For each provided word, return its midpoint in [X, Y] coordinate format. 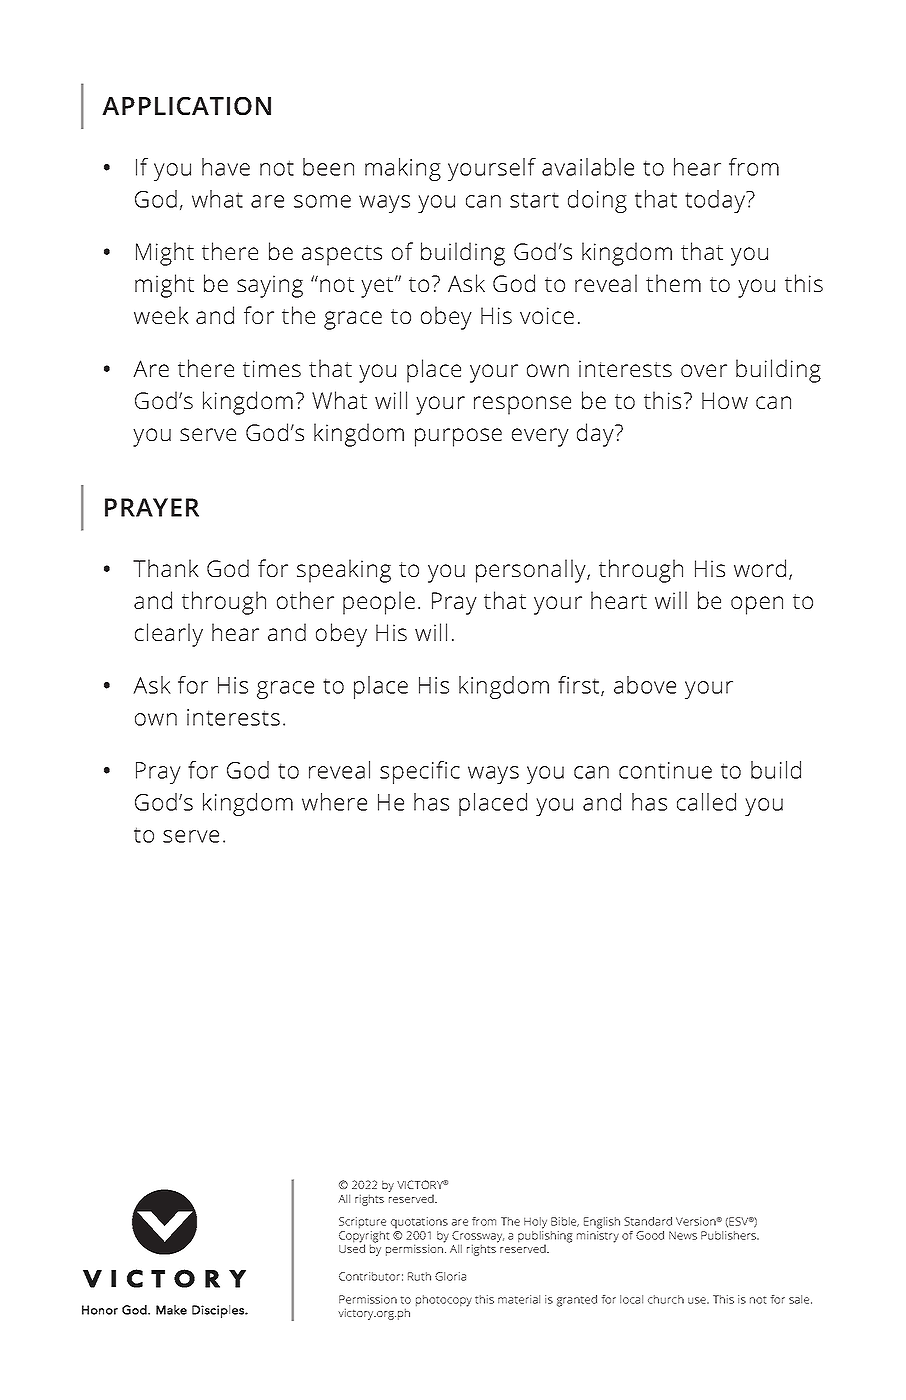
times [272, 368]
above [645, 685]
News [683, 1235]
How [725, 400]
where [334, 802]
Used [352, 1247]
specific [420, 772]
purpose [458, 437]
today [716, 201]
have [226, 167]
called [706, 802]
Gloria [450, 1276]
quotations [419, 1223]
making [403, 169]
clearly [169, 635]
